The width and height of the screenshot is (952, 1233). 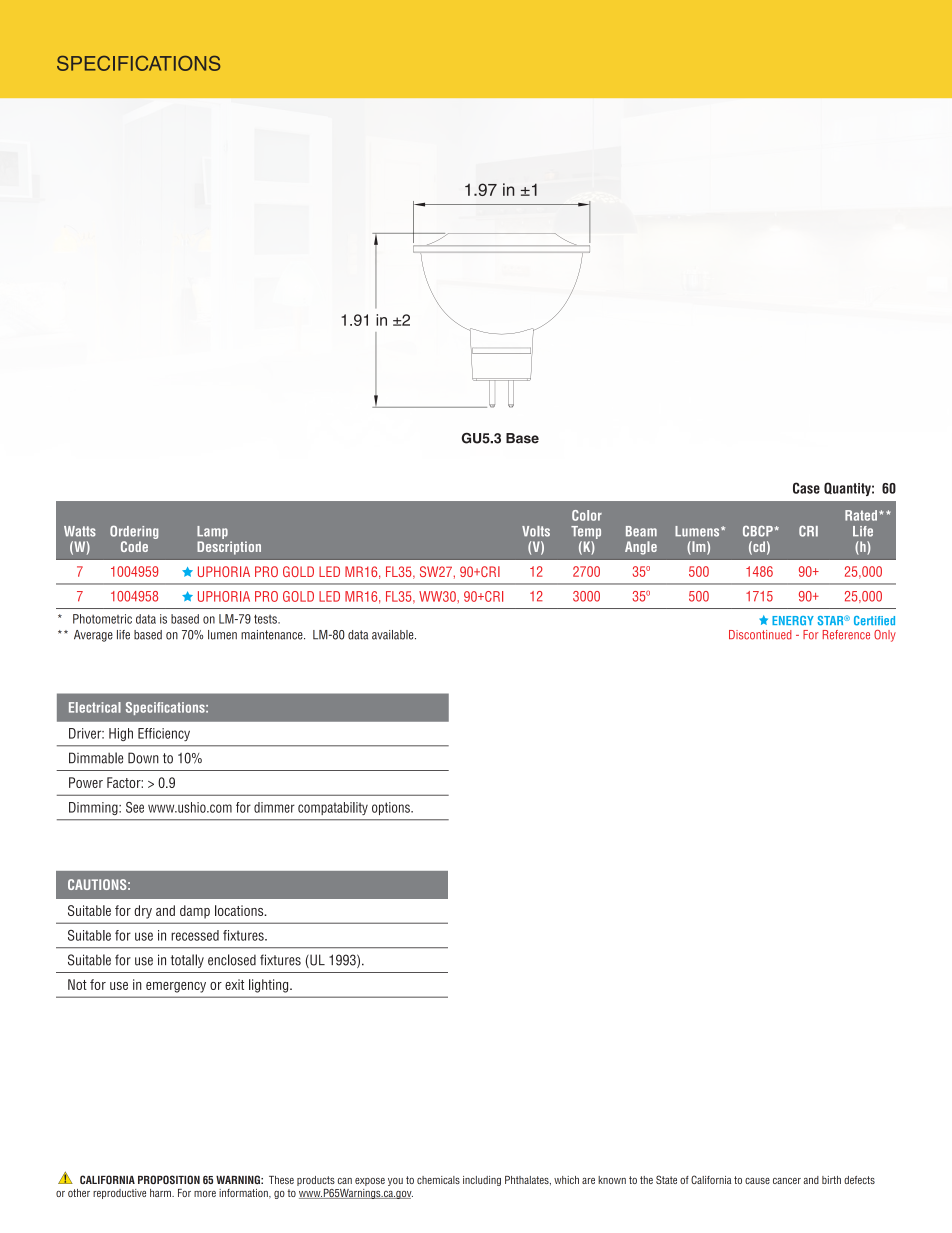 I want to click on PROPOSITION, so click(x=169, y=1179).
